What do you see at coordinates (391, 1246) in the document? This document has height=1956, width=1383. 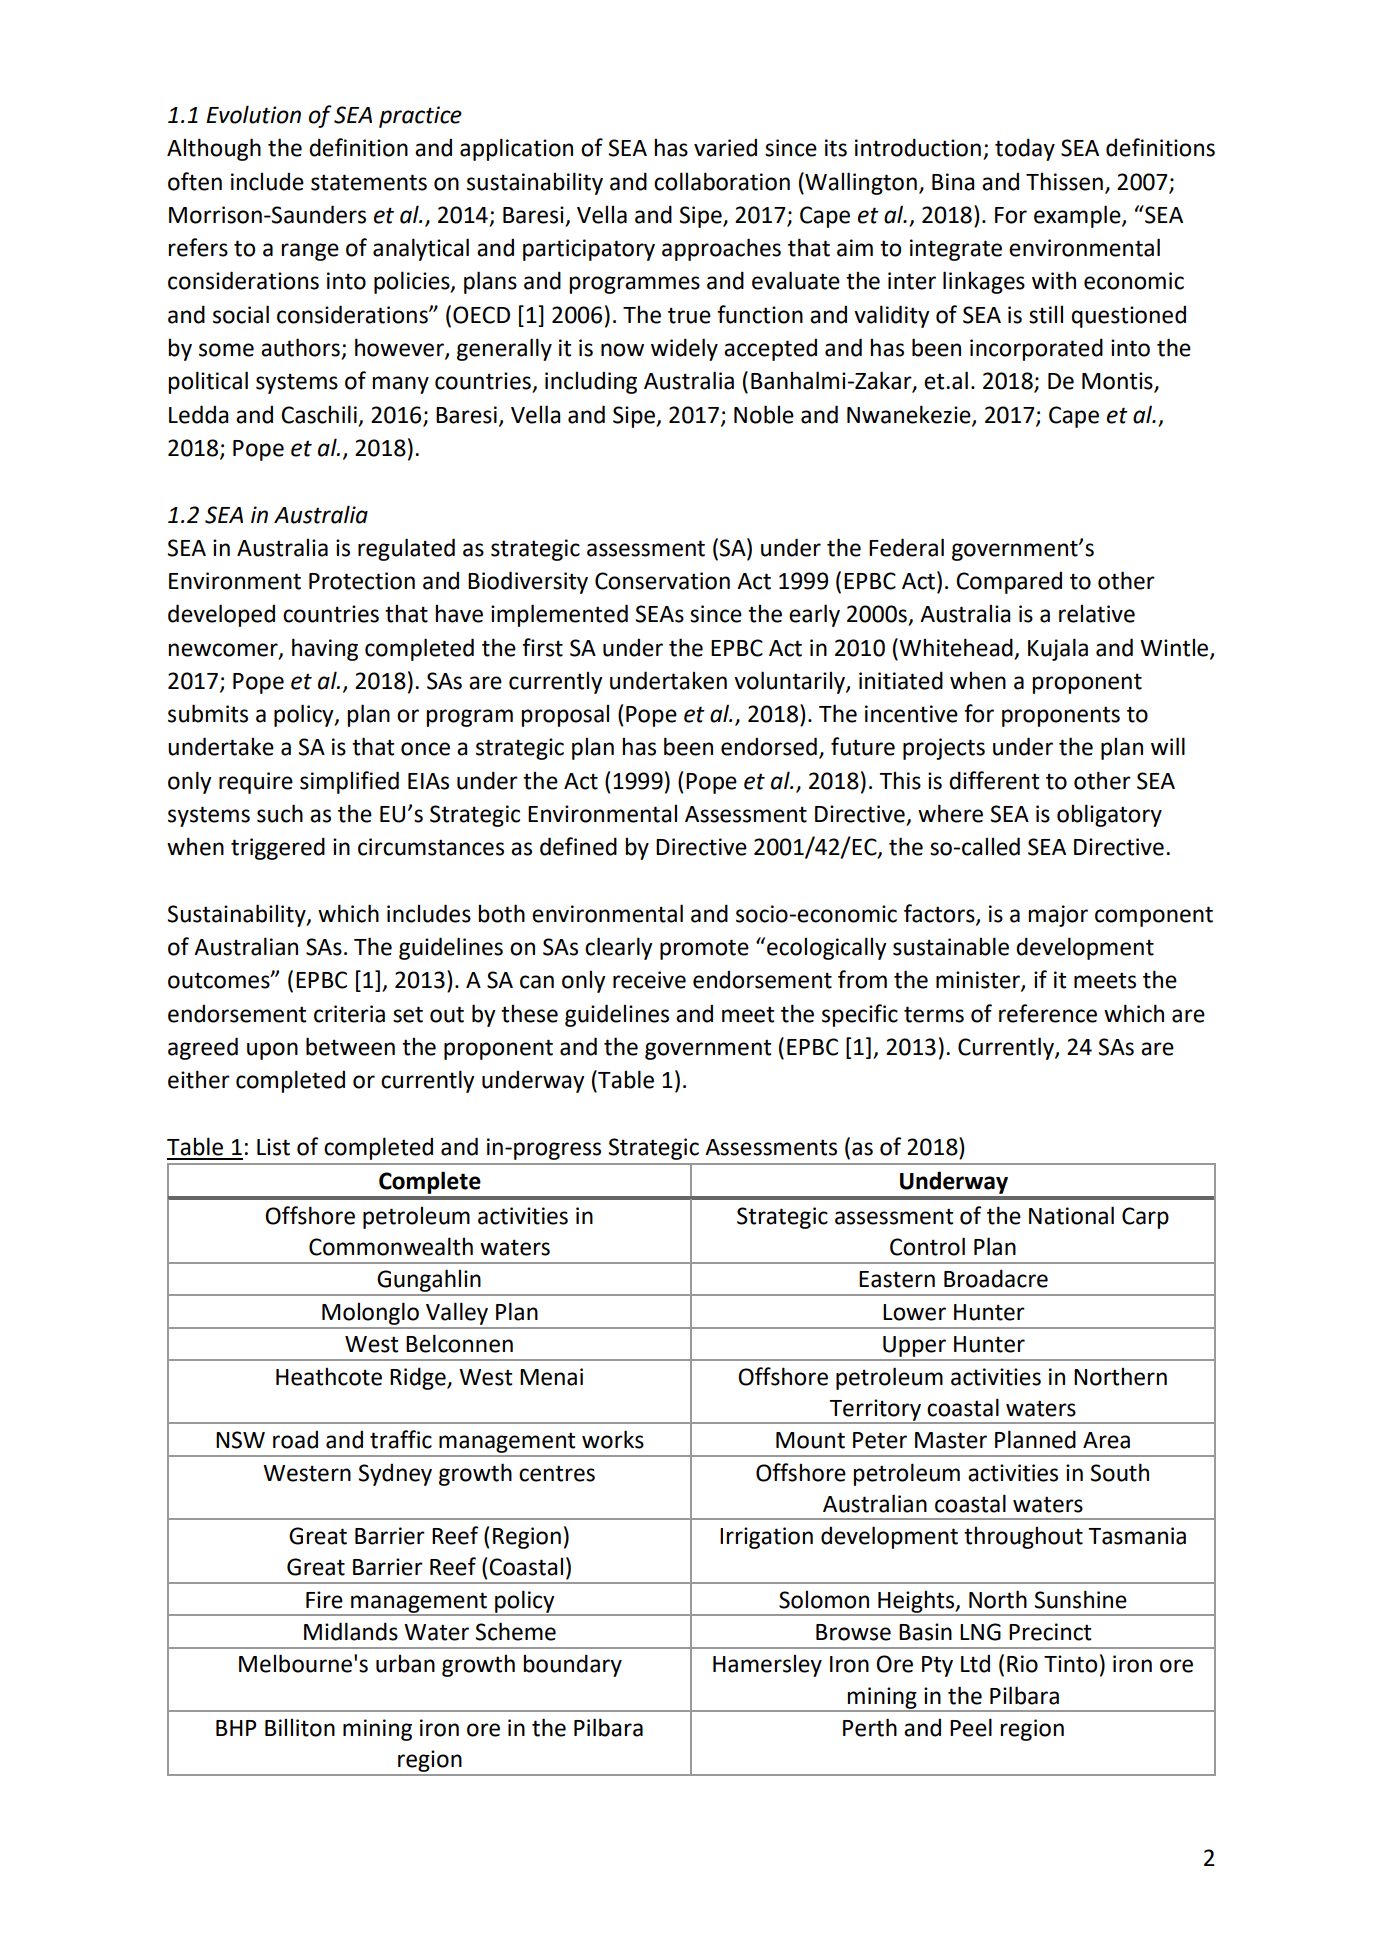 I see `Commonwealth` at bounding box center [391, 1246].
